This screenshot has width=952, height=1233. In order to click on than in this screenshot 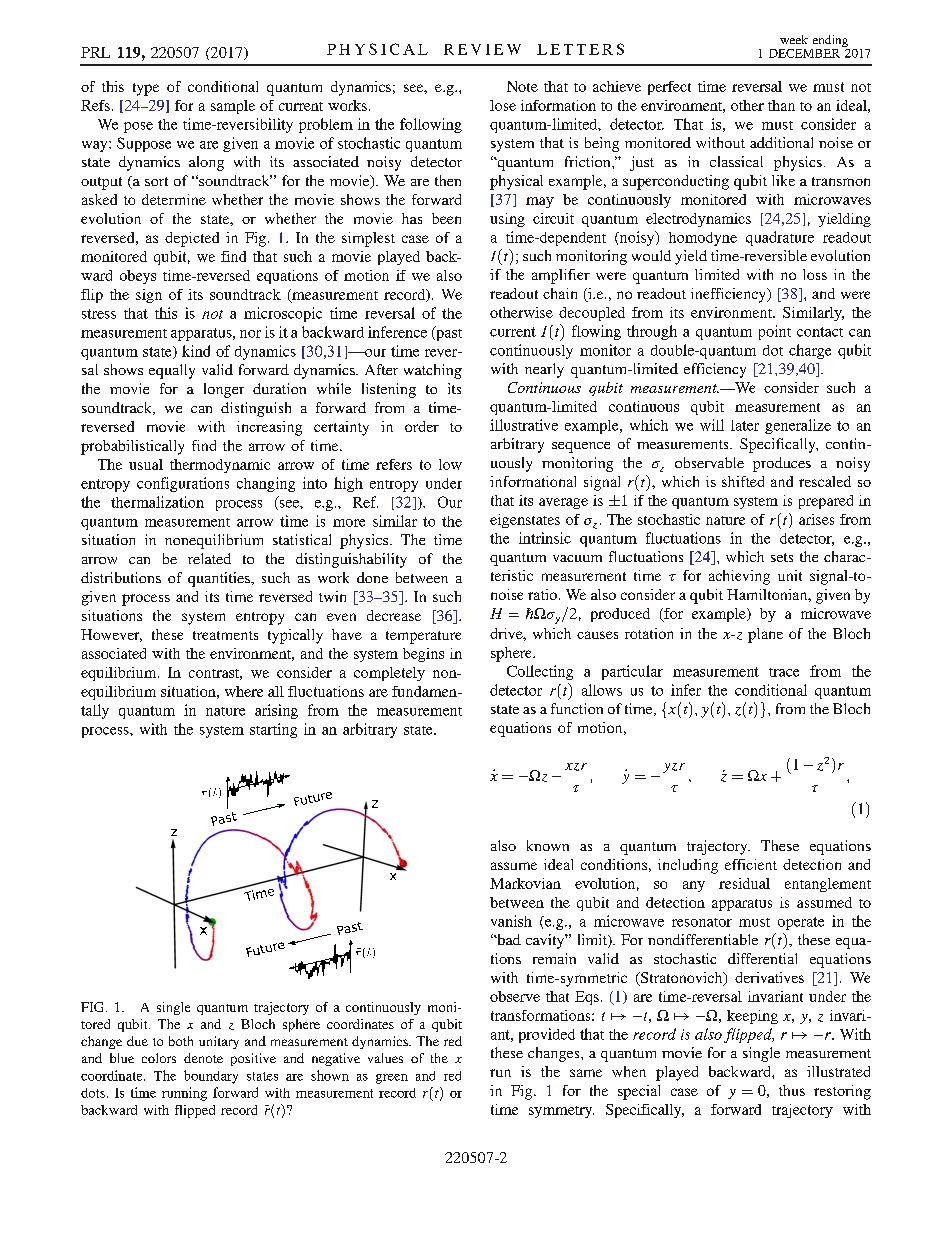, I will do `click(781, 105)`.
